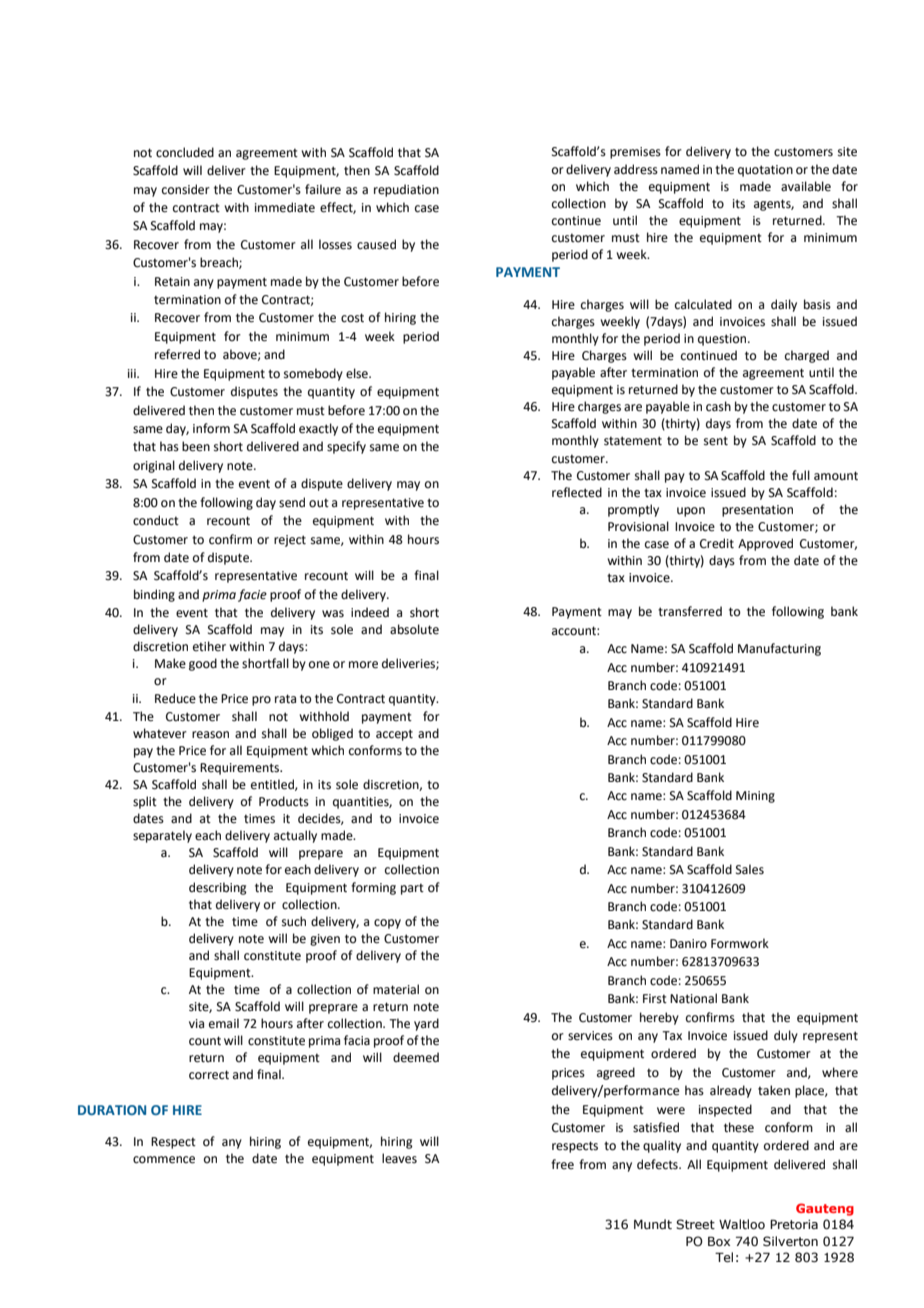 This screenshot has width=924, height=1308. I want to click on repudiation, so click(406, 190).
